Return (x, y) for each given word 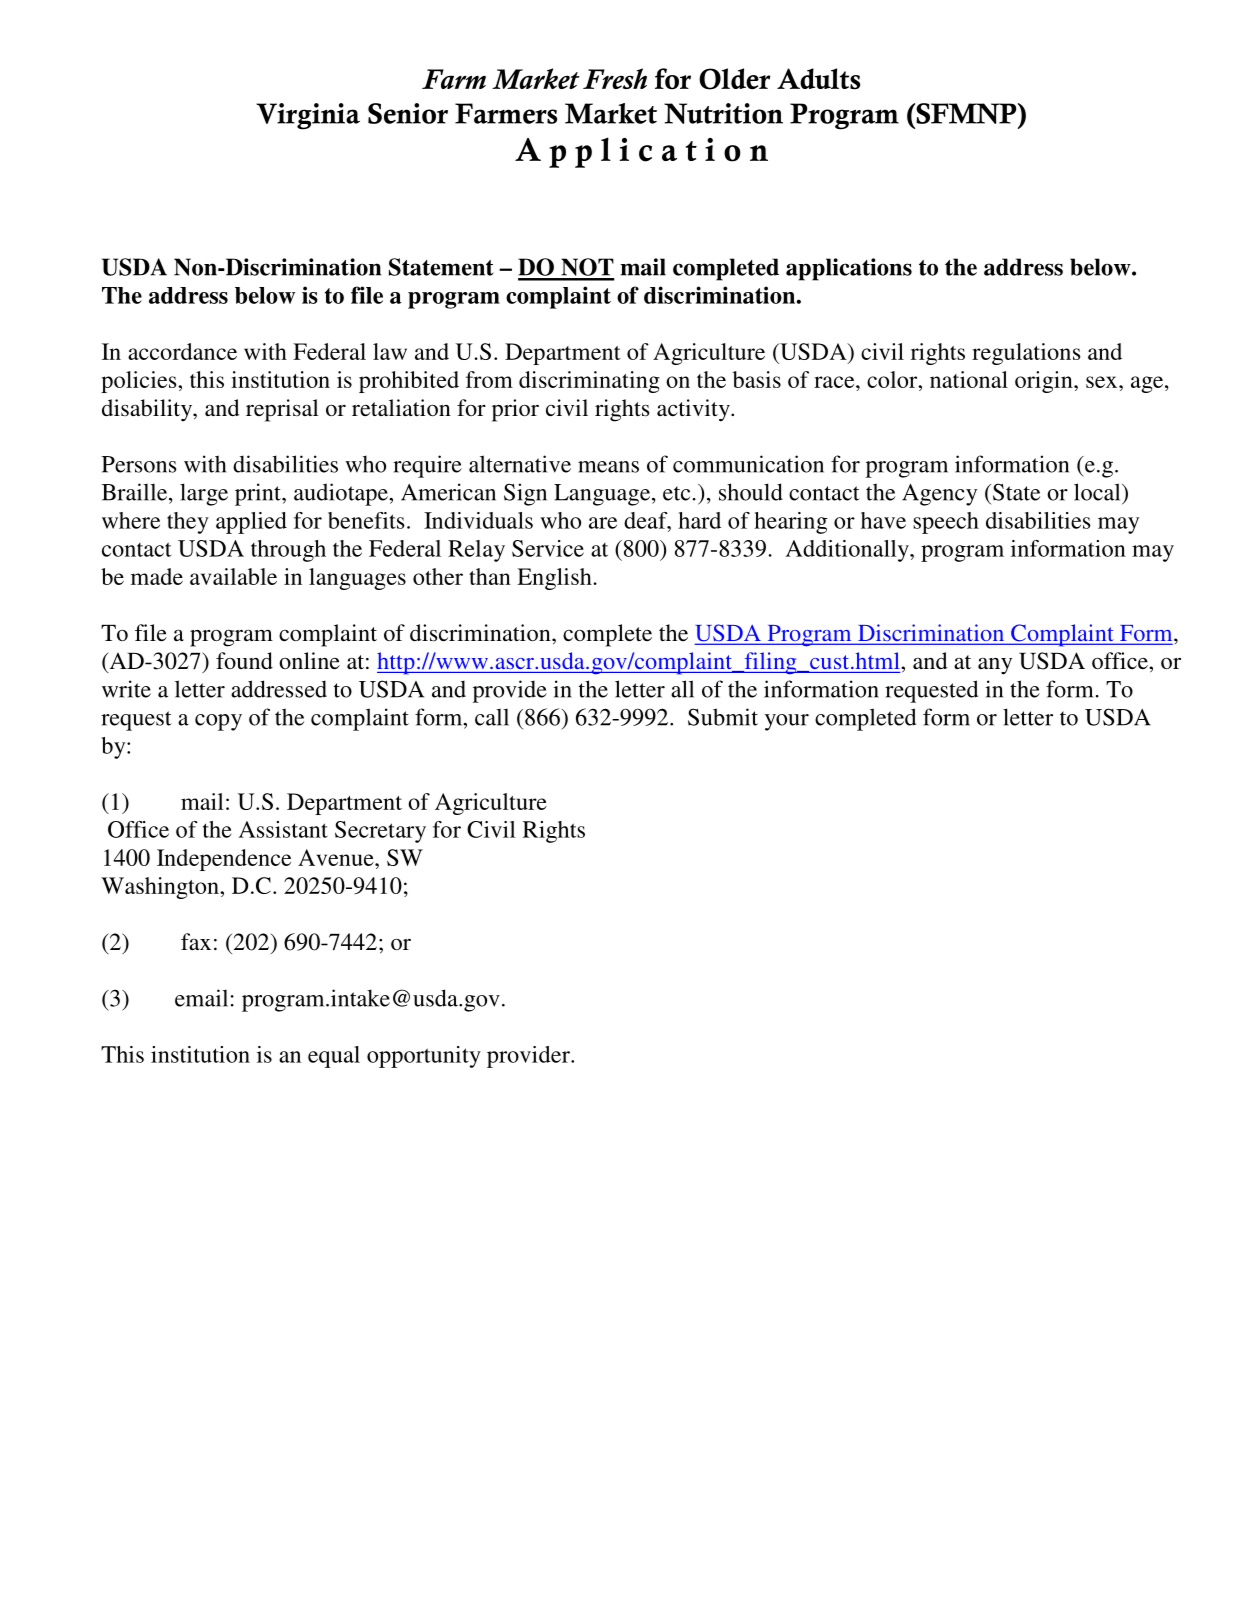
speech (946, 523)
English (554, 579)
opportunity (424, 1057)
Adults (818, 79)
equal (334, 1057)
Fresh (615, 78)
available (233, 576)
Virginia (308, 116)
